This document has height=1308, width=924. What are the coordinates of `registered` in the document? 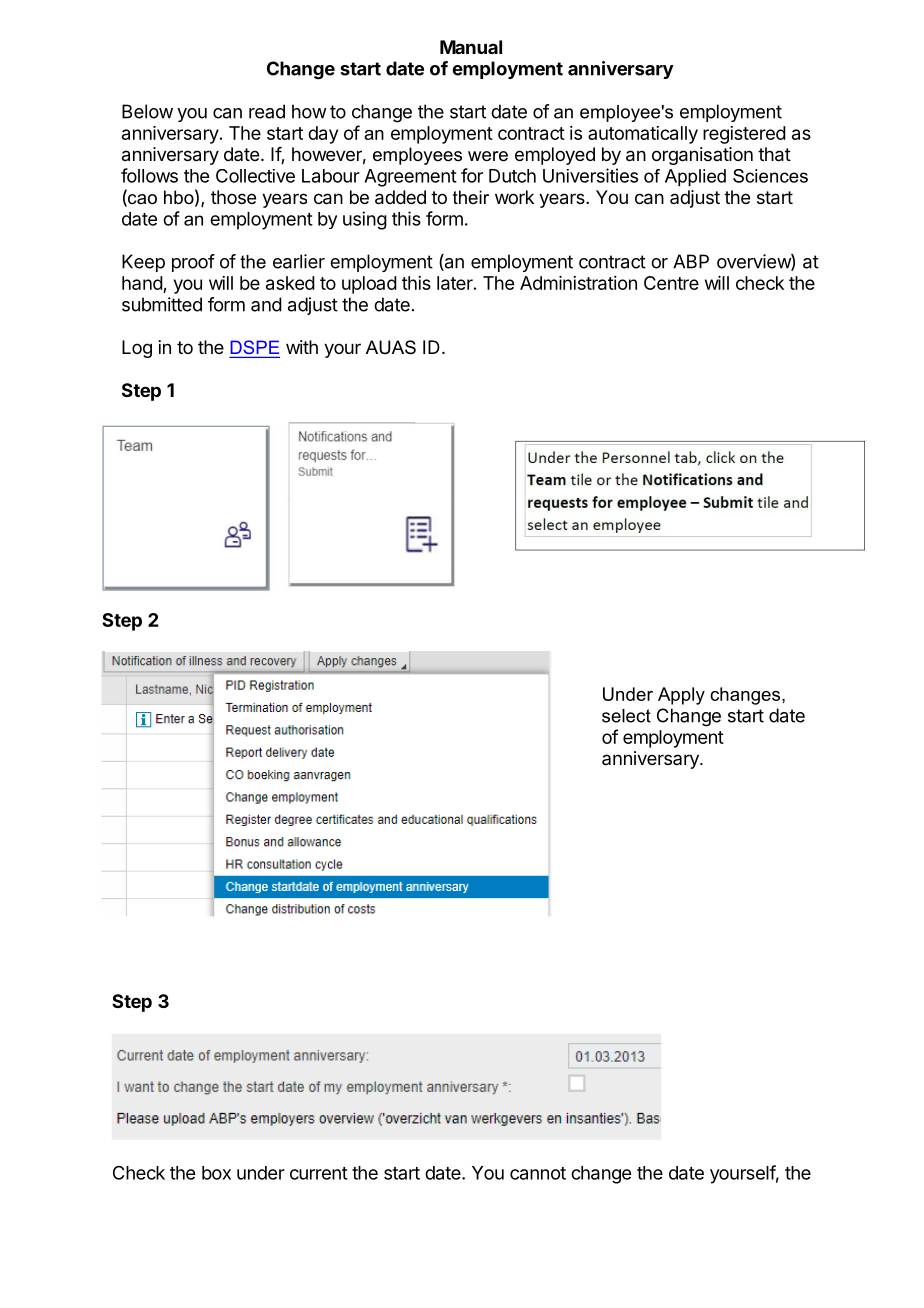 It's located at (744, 135).
